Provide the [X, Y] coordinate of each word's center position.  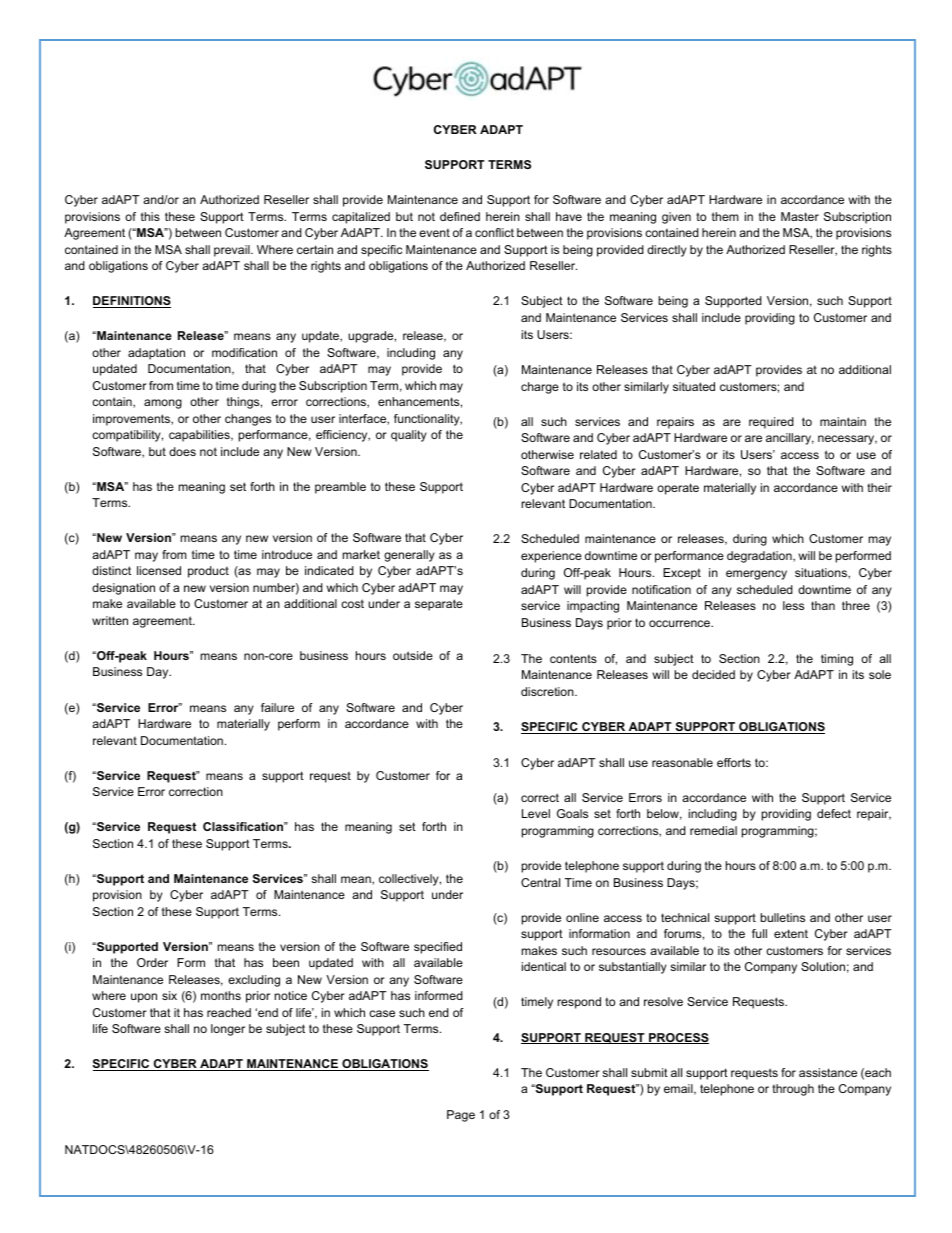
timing [837, 660]
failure [277, 707]
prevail [233, 251]
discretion [548, 691]
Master [800, 216]
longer [228, 1030]
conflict [494, 232]
